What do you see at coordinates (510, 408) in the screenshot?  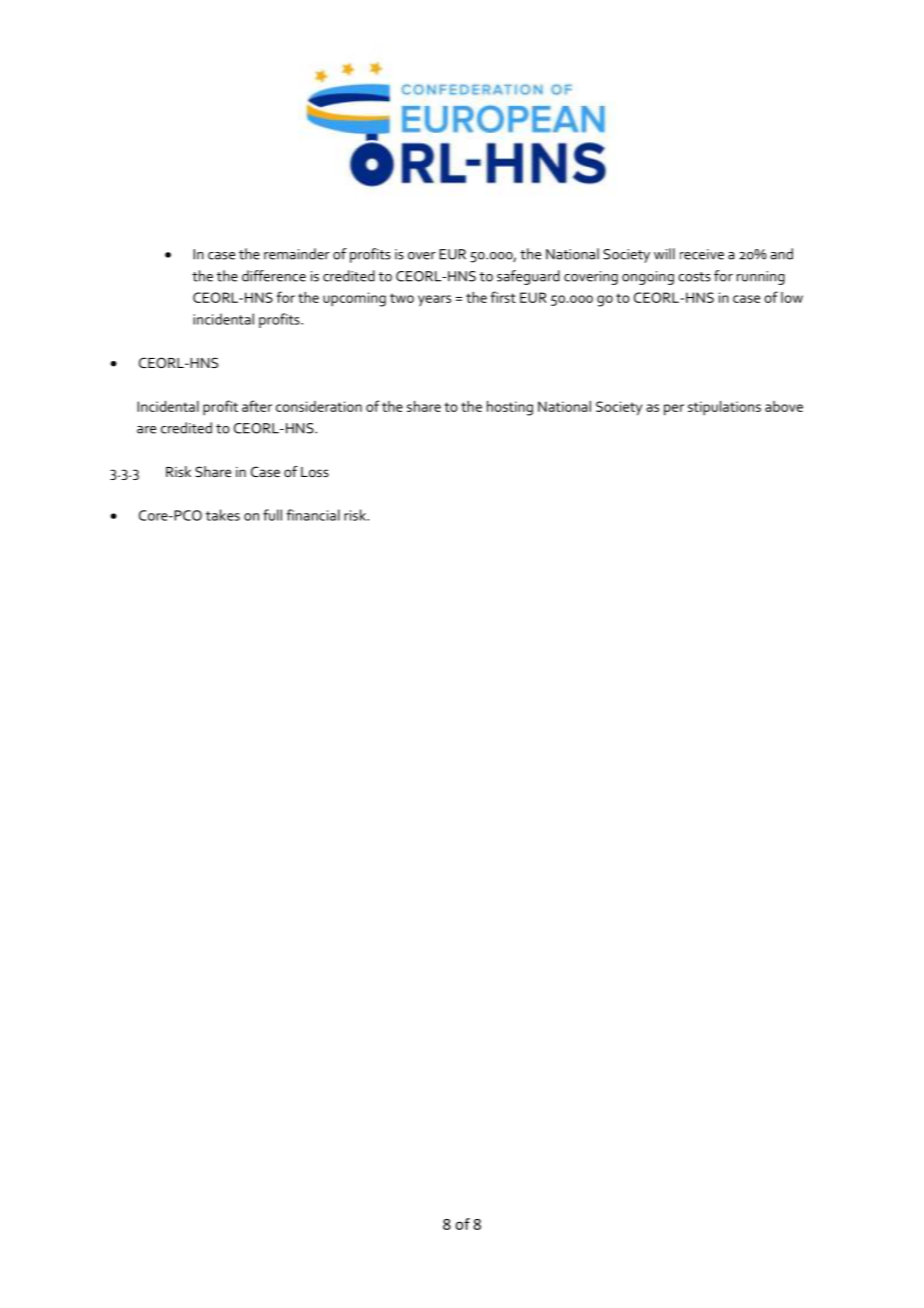 I see `hosting` at bounding box center [510, 408].
